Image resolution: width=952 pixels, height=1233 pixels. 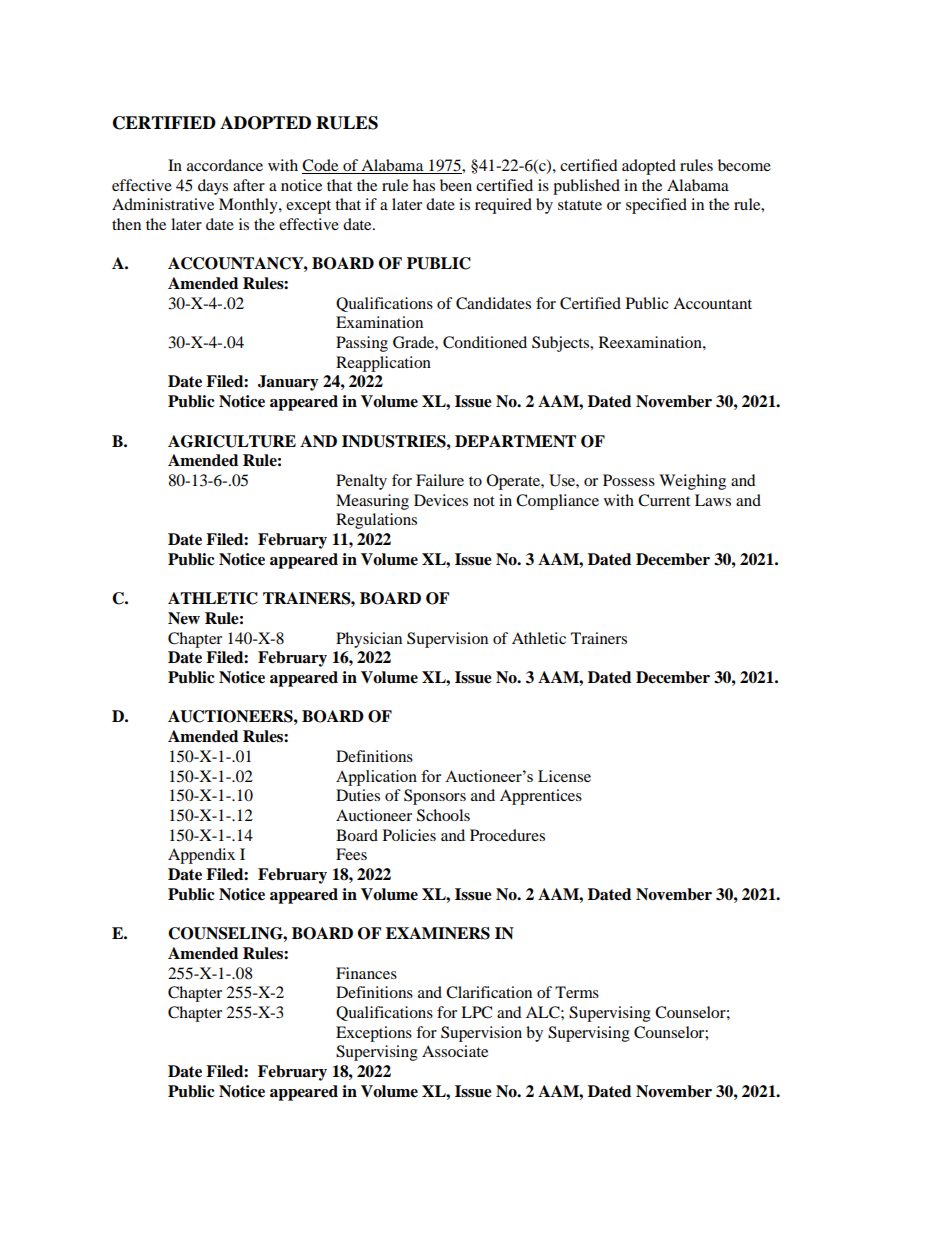 I want to click on Appendix, so click(x=201, y=856).
